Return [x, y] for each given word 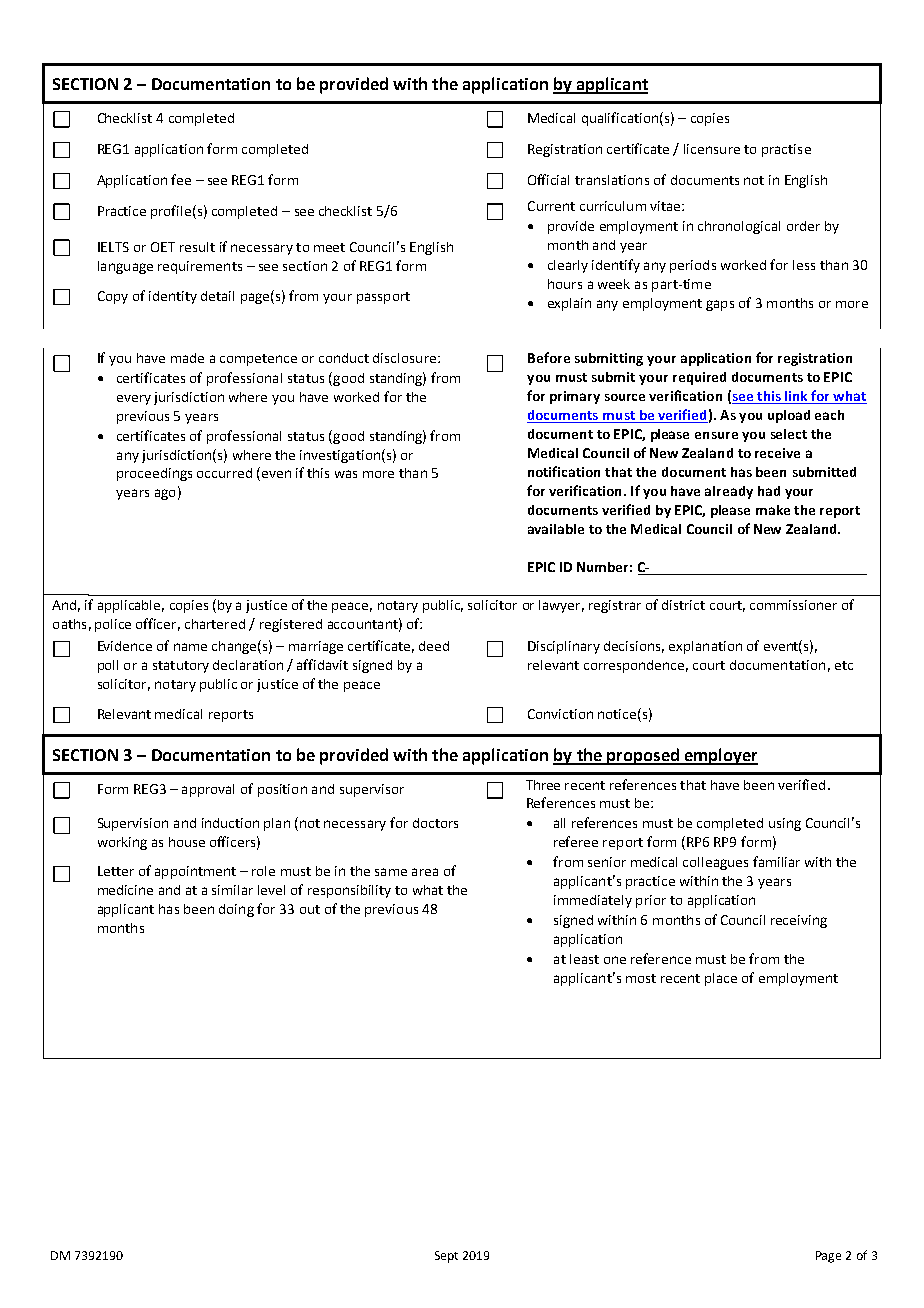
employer [720, 756]
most [641, 978]
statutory [181, 667]
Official [548, 179]
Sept [446, 1257]
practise [786, 150]
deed [434, 646]
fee [181, 179]
